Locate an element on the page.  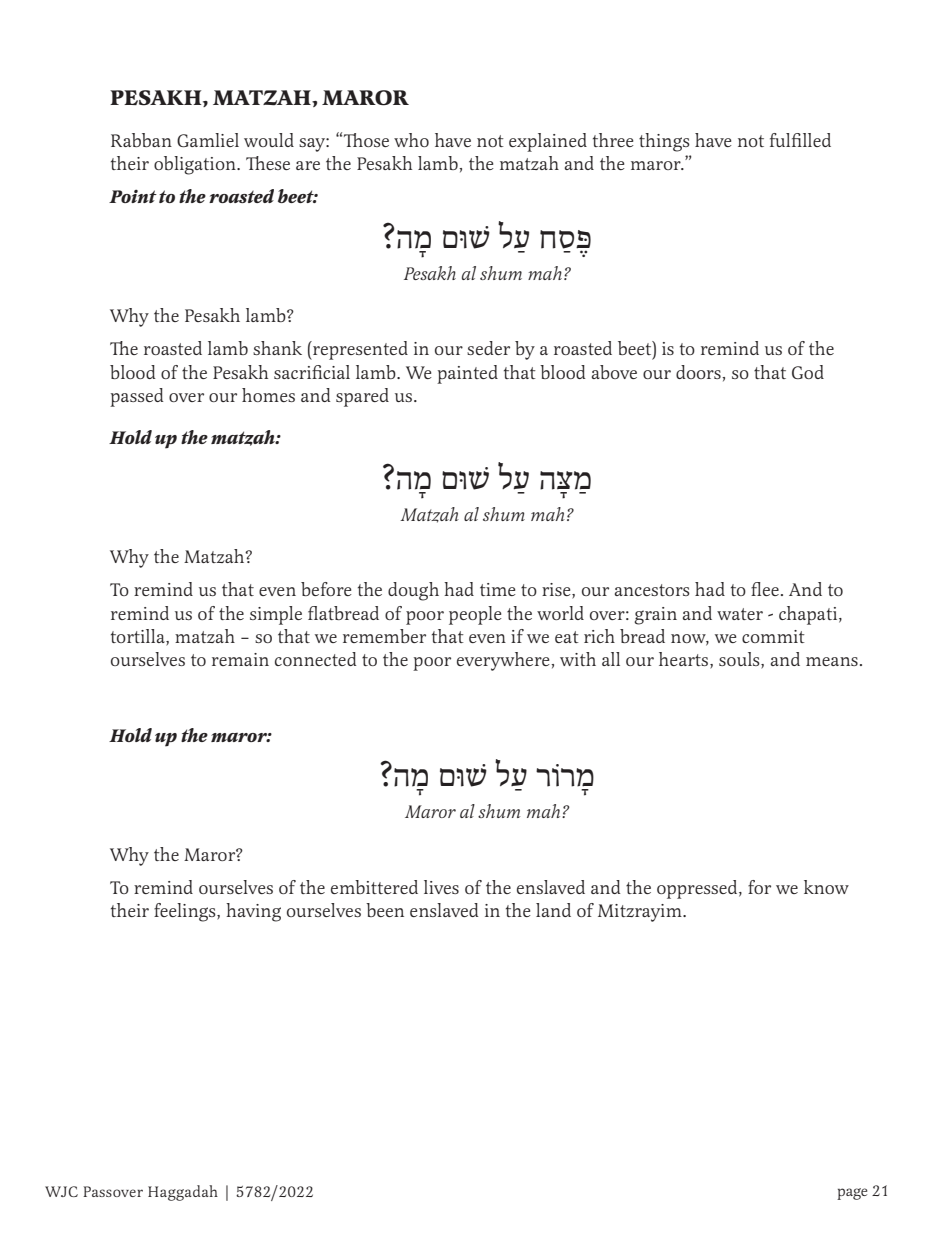
explained is located at coordinates (548, 142).
